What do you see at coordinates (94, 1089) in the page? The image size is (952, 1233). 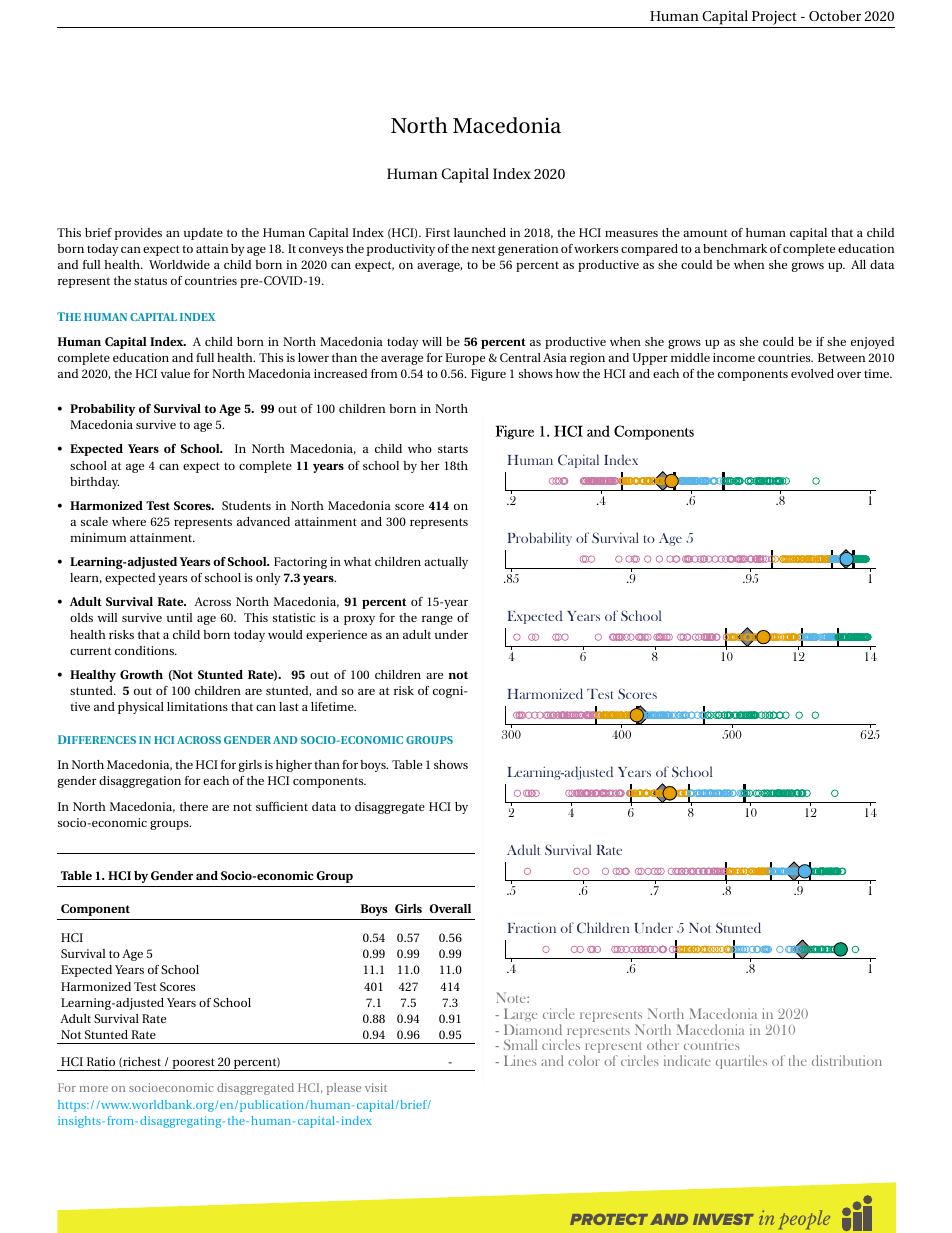 I see `more` at bounding box center [94, 1089].
